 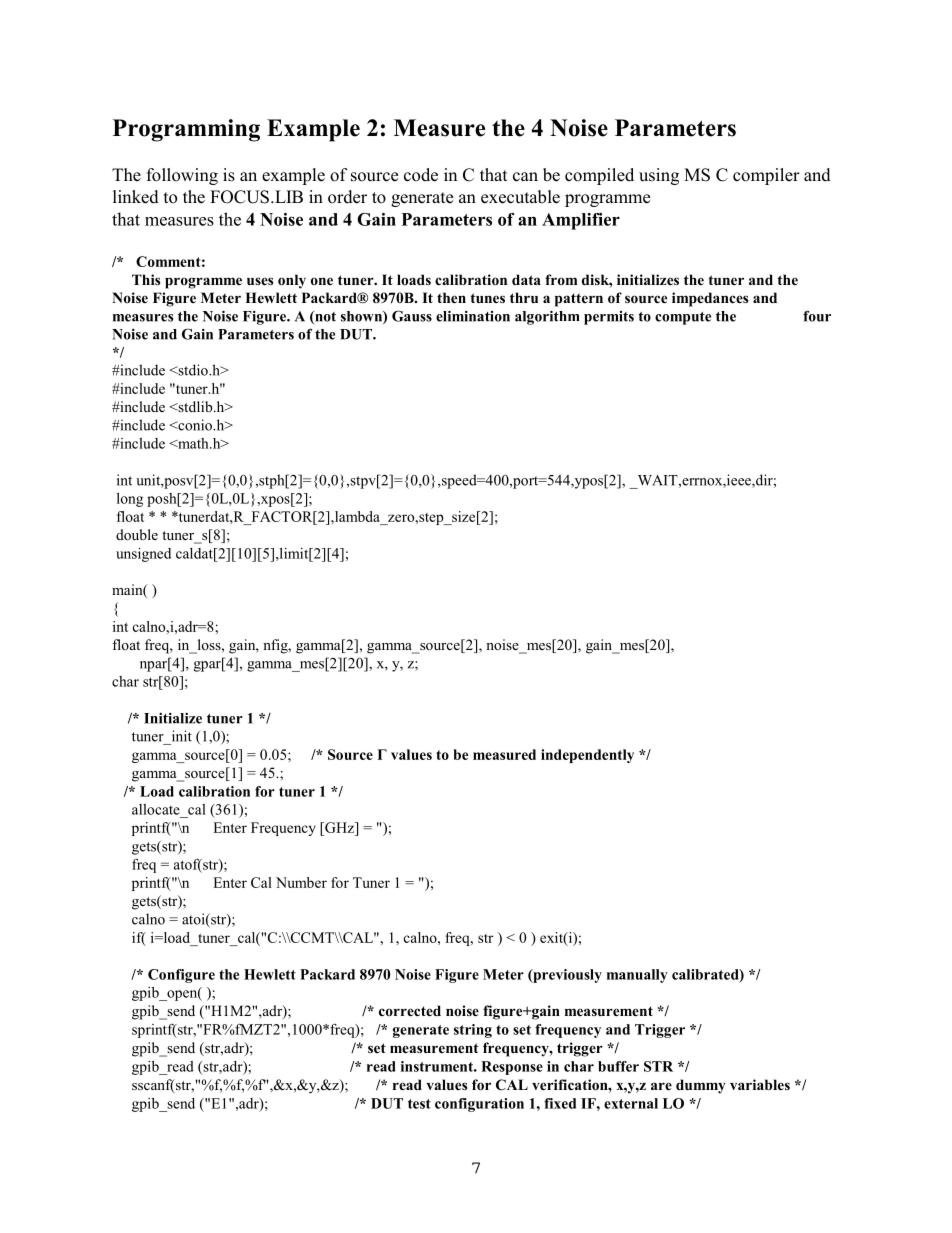 I want to click on Response, so click(x=512, y=1068).
